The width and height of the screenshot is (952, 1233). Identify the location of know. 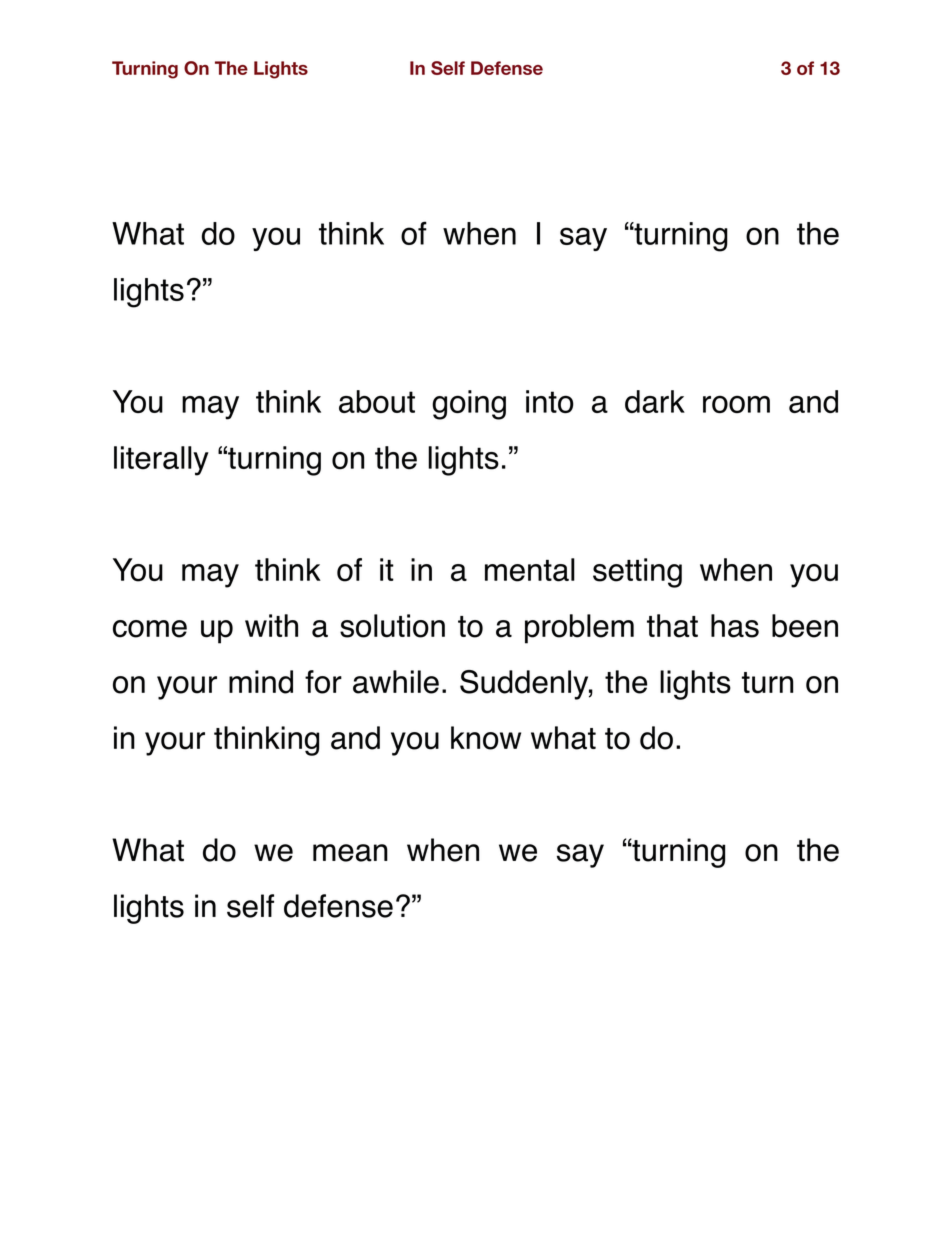
(486, 738).
